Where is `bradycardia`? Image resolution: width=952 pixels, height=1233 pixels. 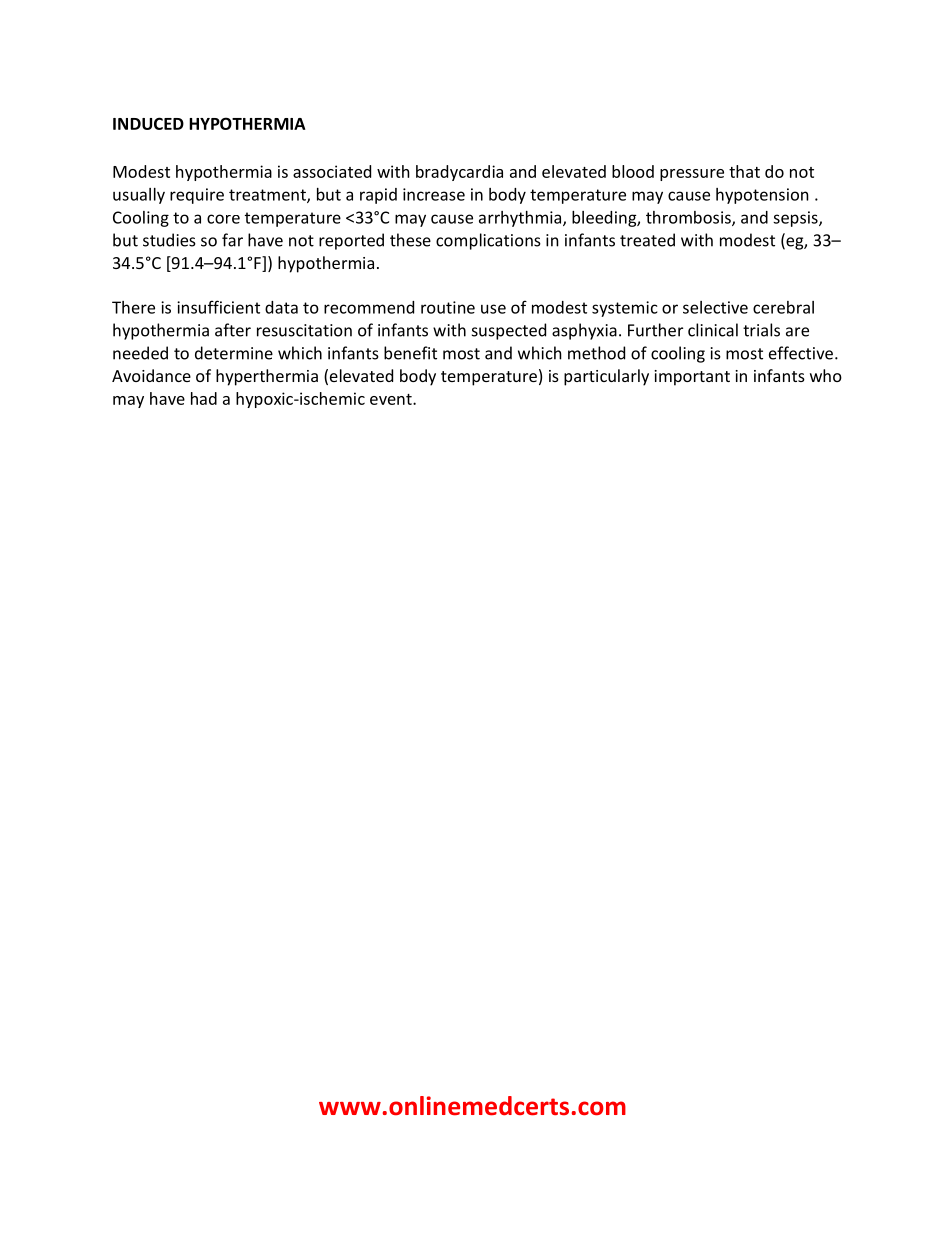 bradycardia is located at coordinates (459, 173).
